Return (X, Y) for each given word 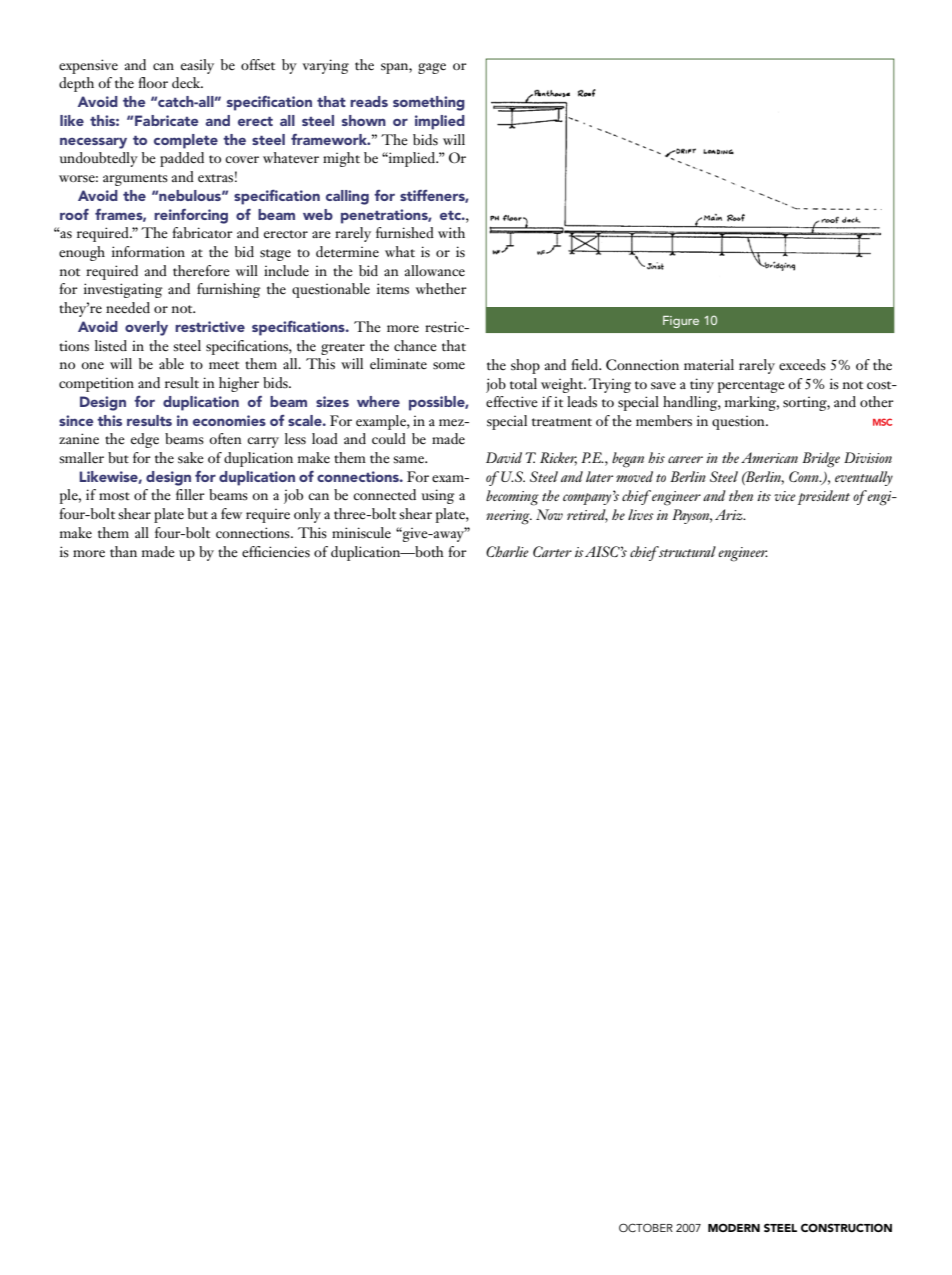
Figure (681, 322)
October (646, 1227)
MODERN (734, 1227)
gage (432, 68)
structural (687, 551)
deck (187, 83)
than (123, 551)
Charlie (507, 551)
